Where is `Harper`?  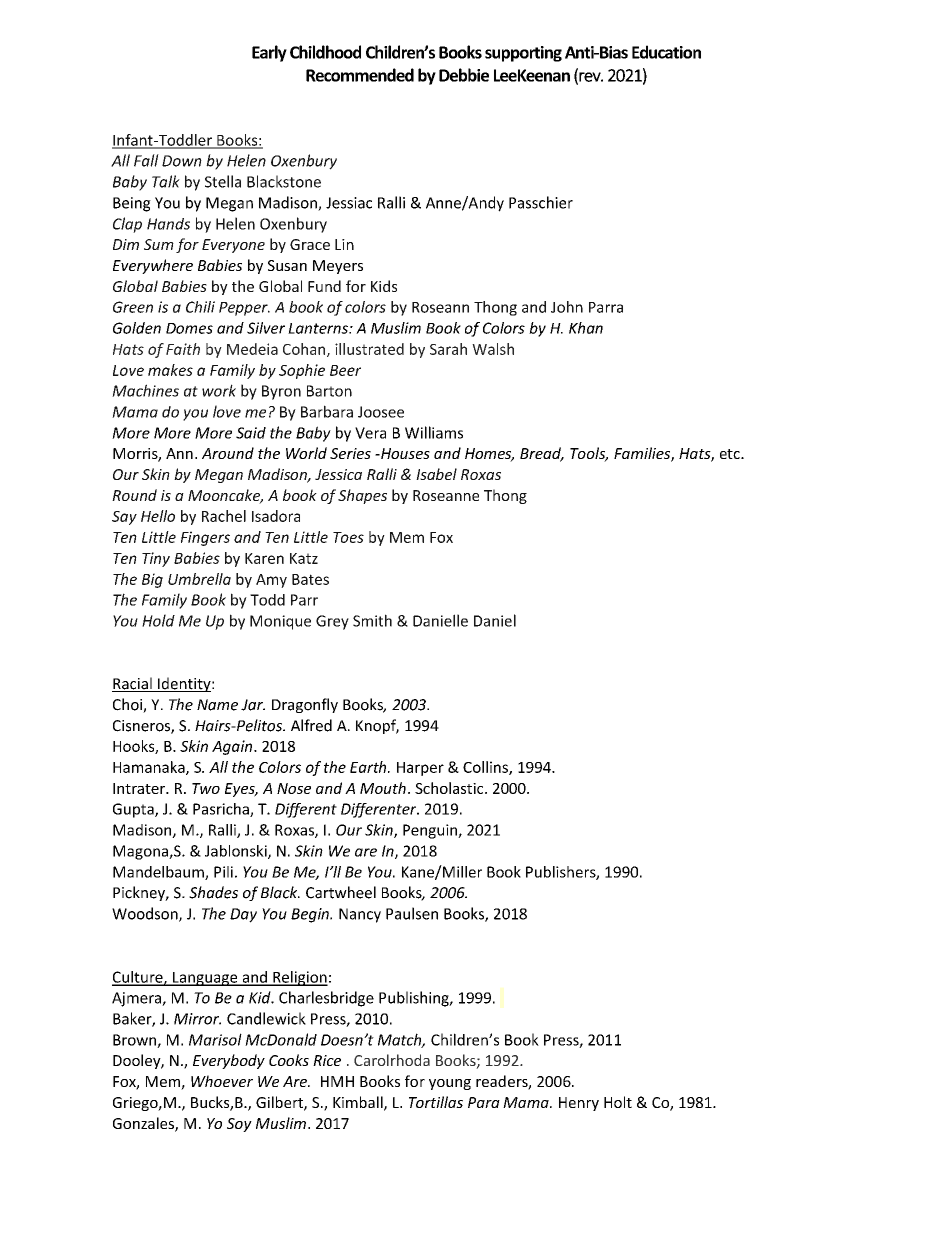
Harper is located at coordinates (420, 769).
